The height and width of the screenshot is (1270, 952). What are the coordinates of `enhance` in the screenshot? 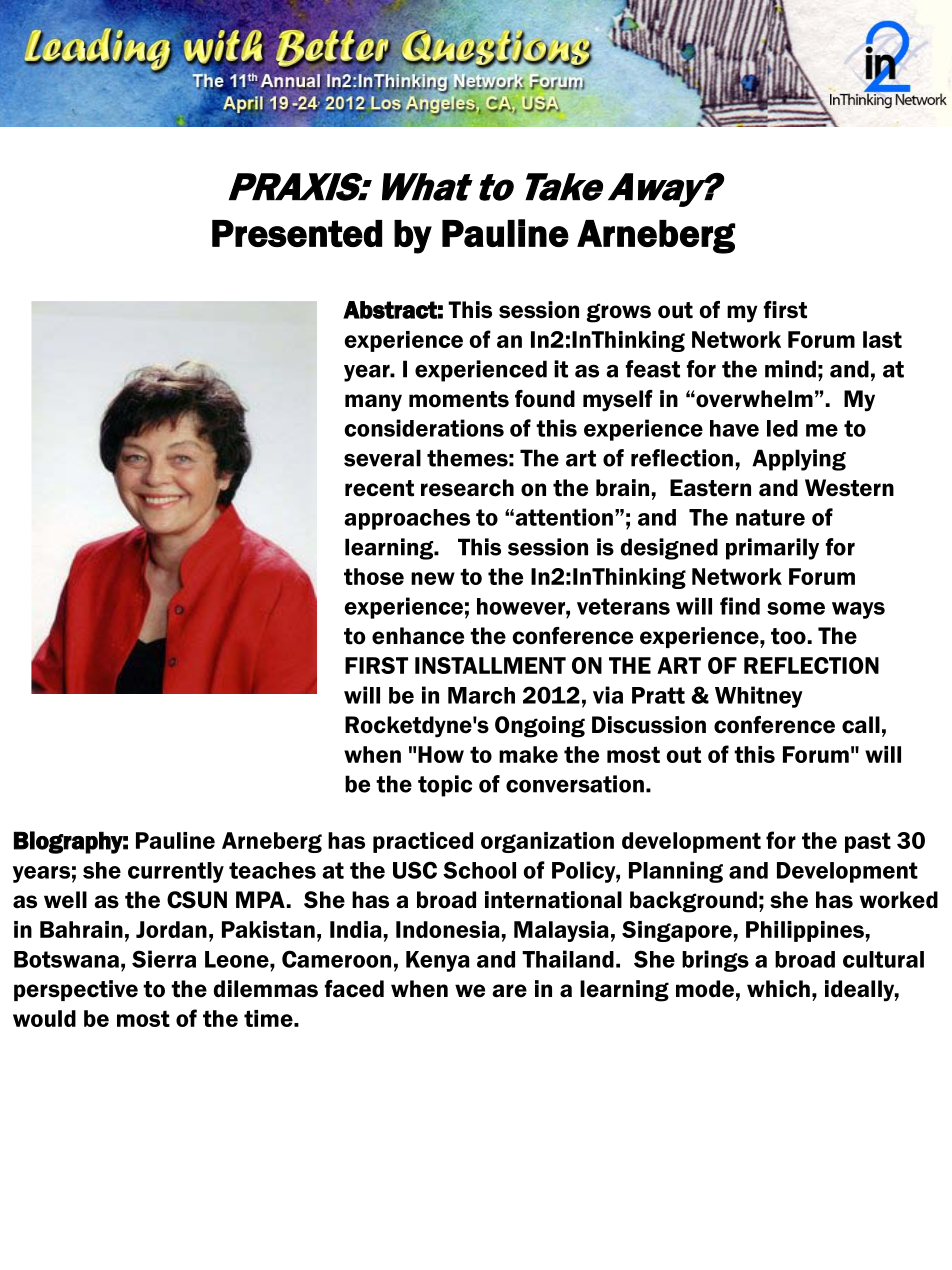 It's located at (418, 636).
